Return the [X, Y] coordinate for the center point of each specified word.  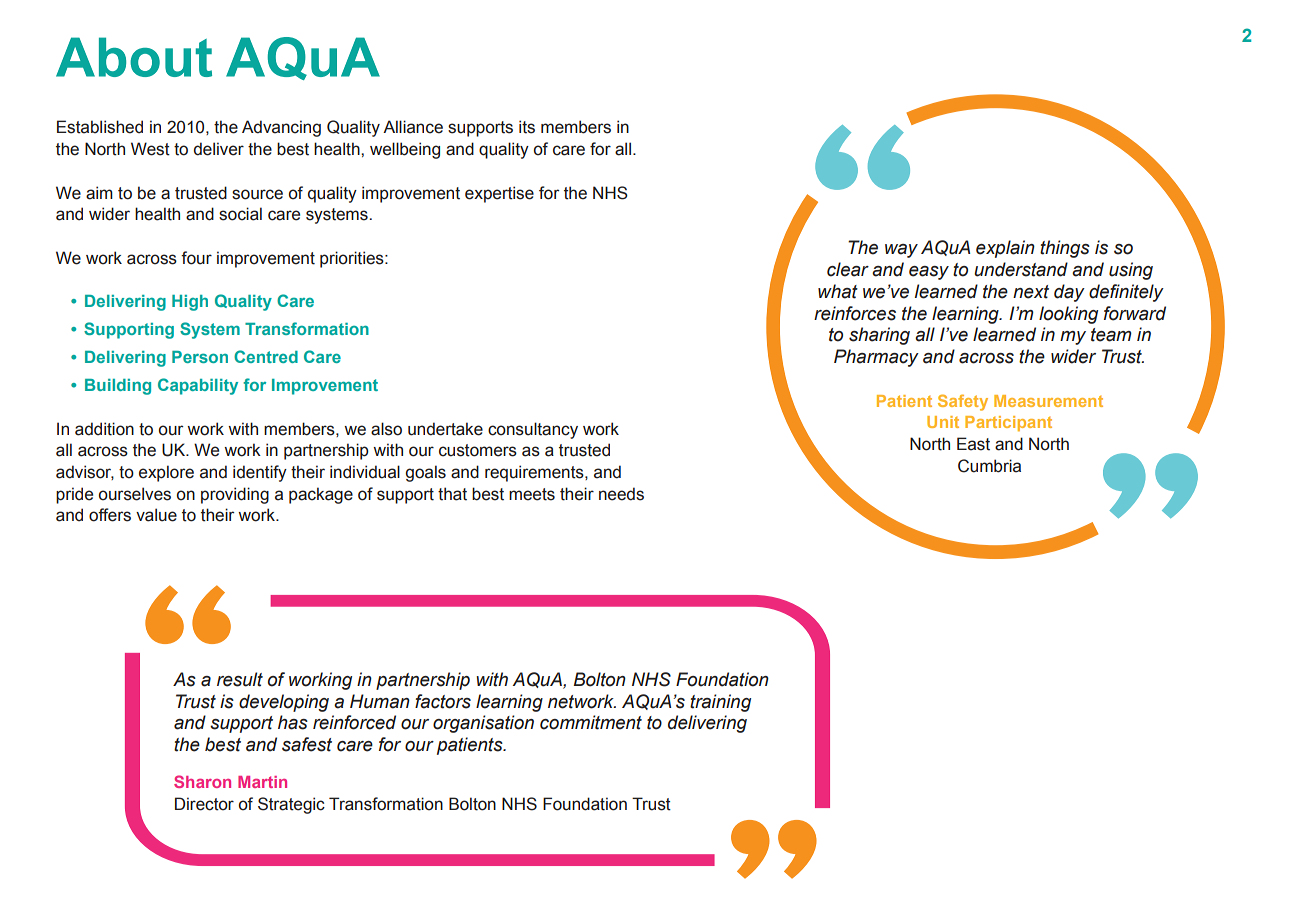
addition [104, 429]
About [134, 57]
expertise [499, 194]
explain [1005, 249]
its [527, 127]
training [720, 703]
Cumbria [989, 466]
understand [1021, 269]
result [240, 679]
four [196, 258]
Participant [1008, 424]
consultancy [533, 430]
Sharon [202, 781]
